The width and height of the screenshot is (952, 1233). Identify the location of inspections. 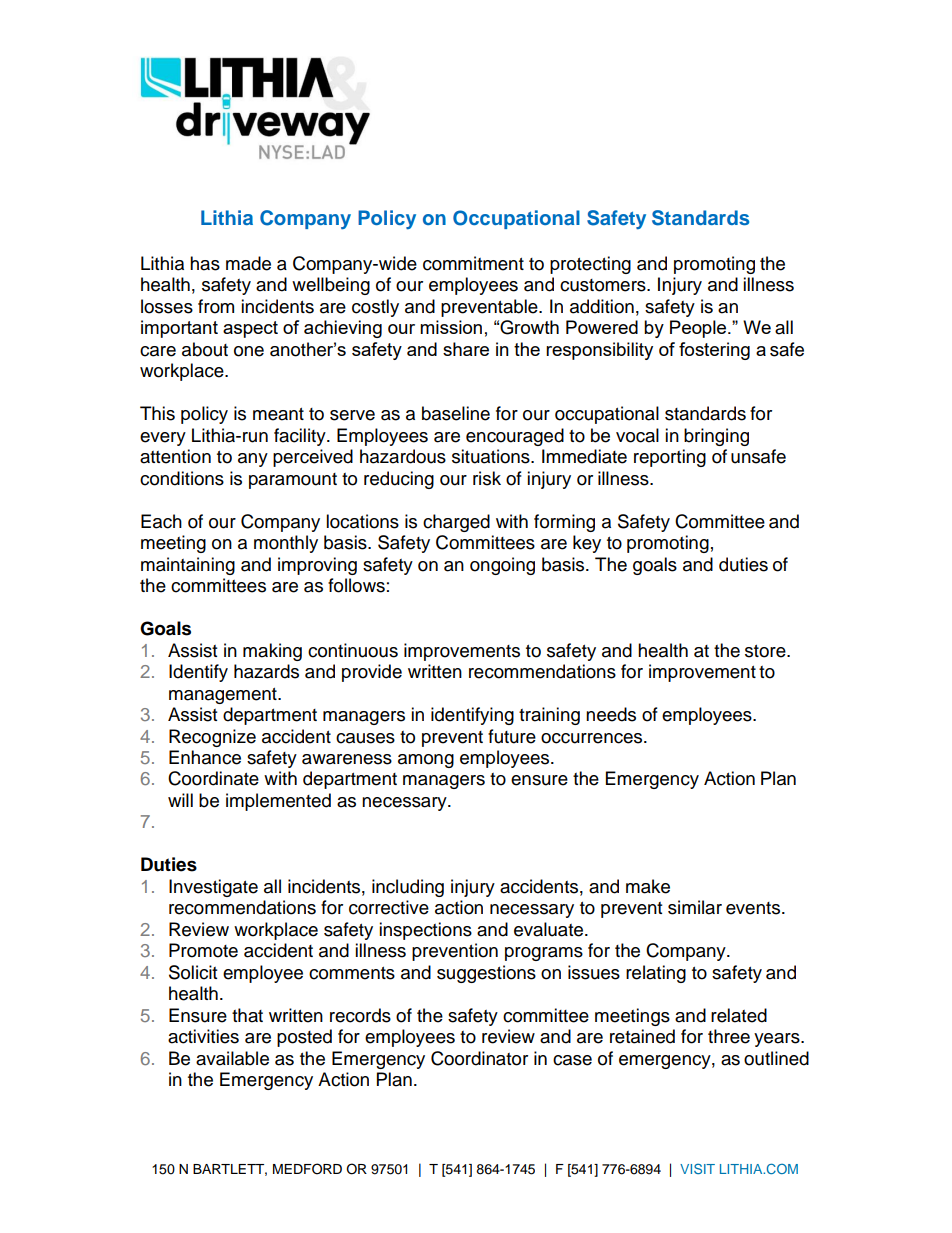
(425, 931).
